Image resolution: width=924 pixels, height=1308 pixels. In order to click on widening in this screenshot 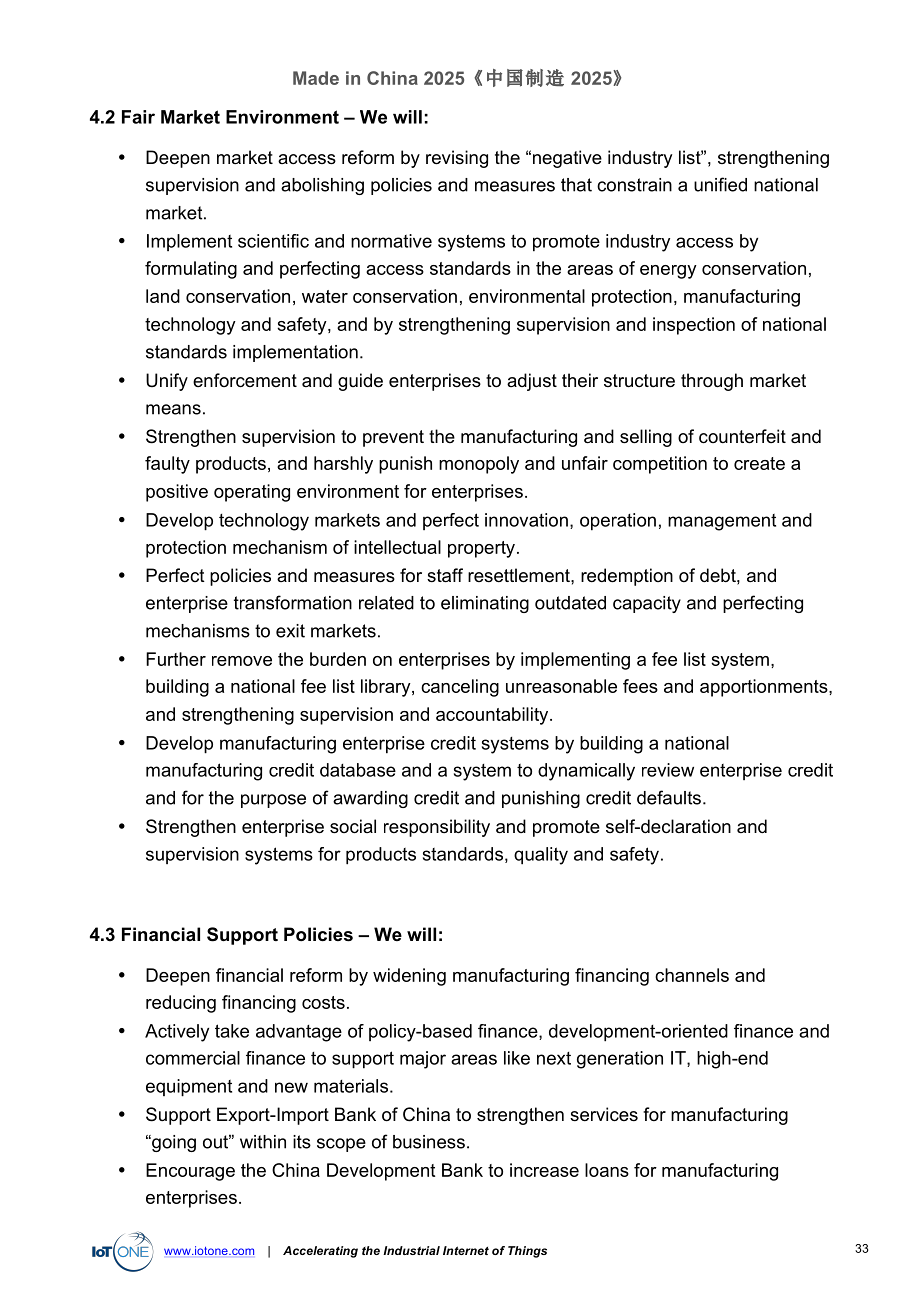, I will do `click(409, 977)`.
